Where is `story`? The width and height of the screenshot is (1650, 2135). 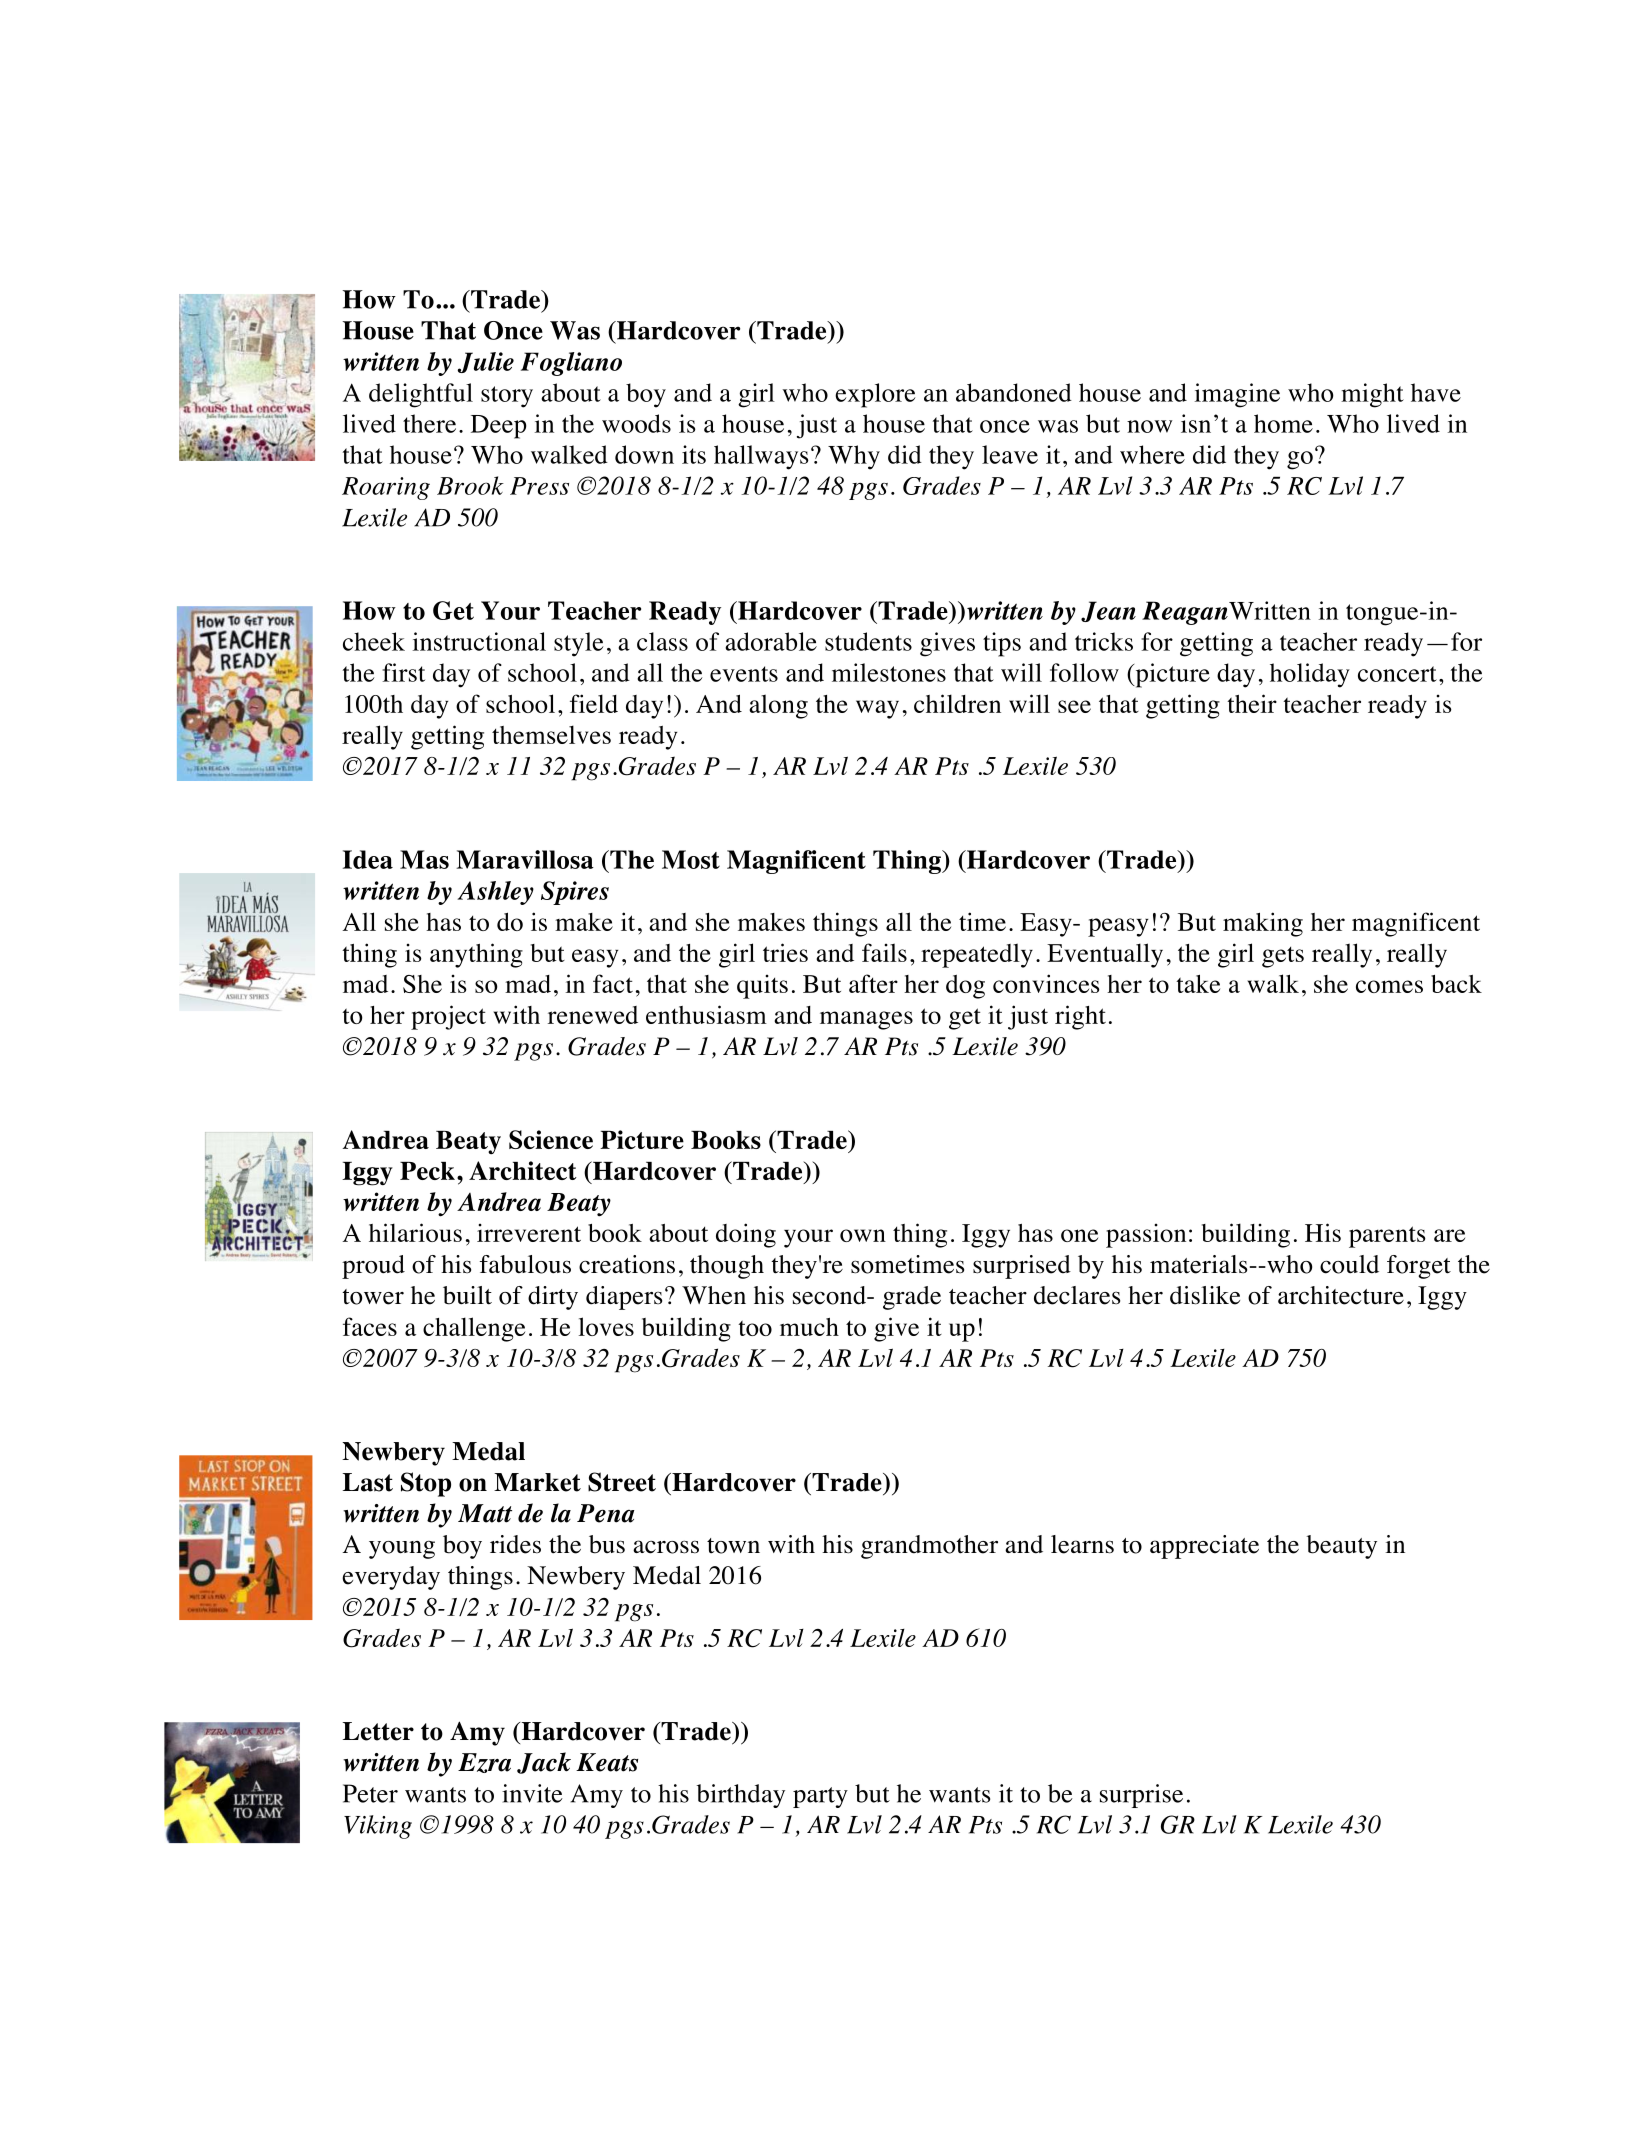 story is located at coordinates (507, 397).
